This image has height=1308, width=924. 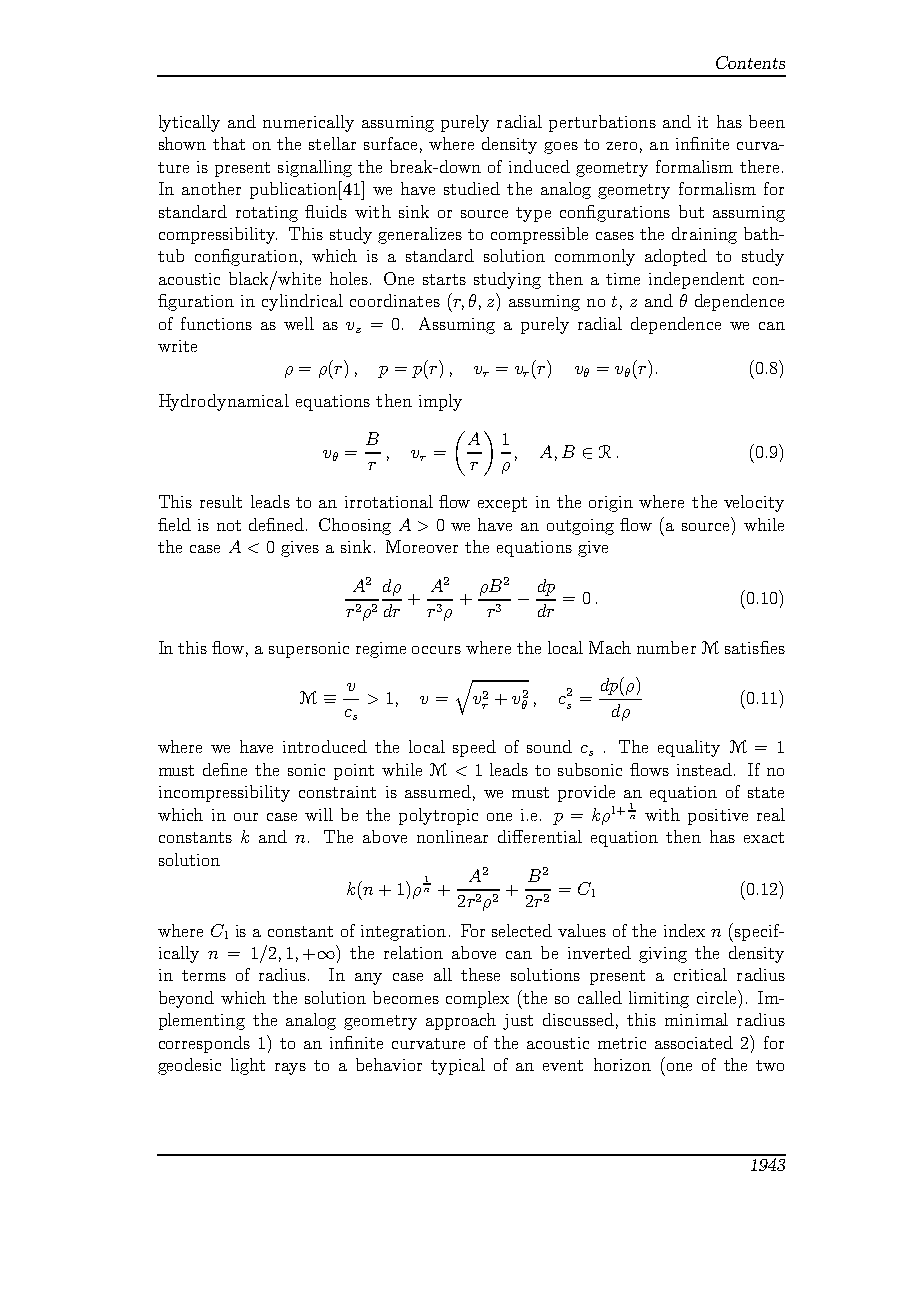 What do you see at coordinates (750, 62) in the image?
I see `Contents` at bounding box center [750, 62].
